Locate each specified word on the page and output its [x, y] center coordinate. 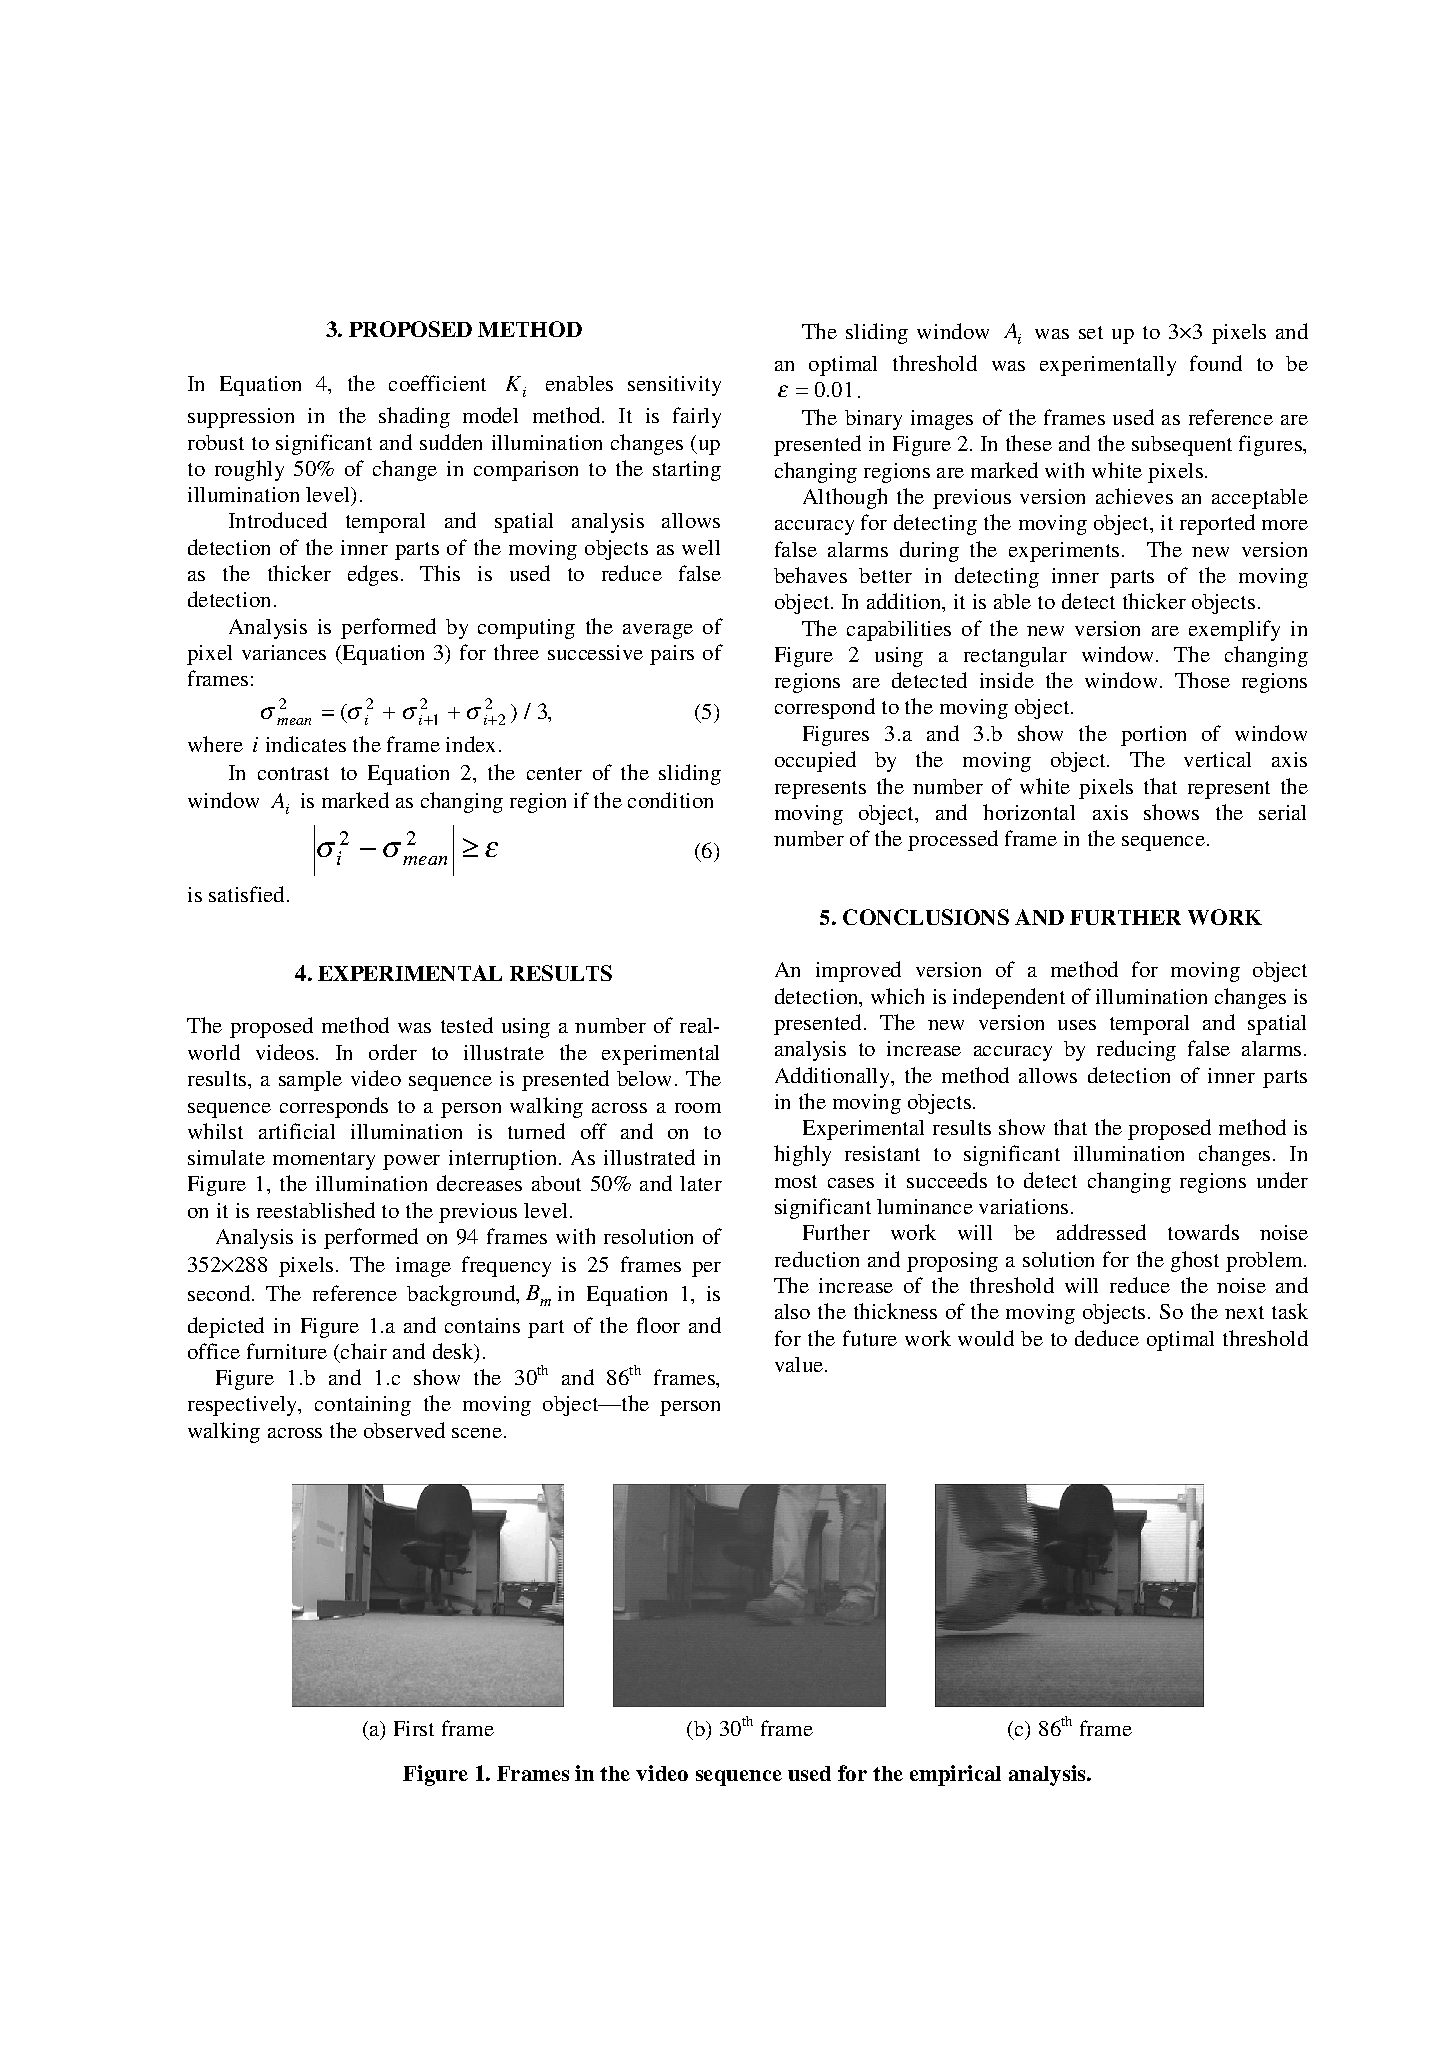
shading [414, 417]
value [799, 1364]
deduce [1107, 1338]
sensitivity [674, 386]
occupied [815, 761]
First [414, 1728]
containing [363, 1406]
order [393, 1052]
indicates [306, 744]
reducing [1136, 1050]
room [698, 1108]
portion [1153, 736]
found [1216, 363]
